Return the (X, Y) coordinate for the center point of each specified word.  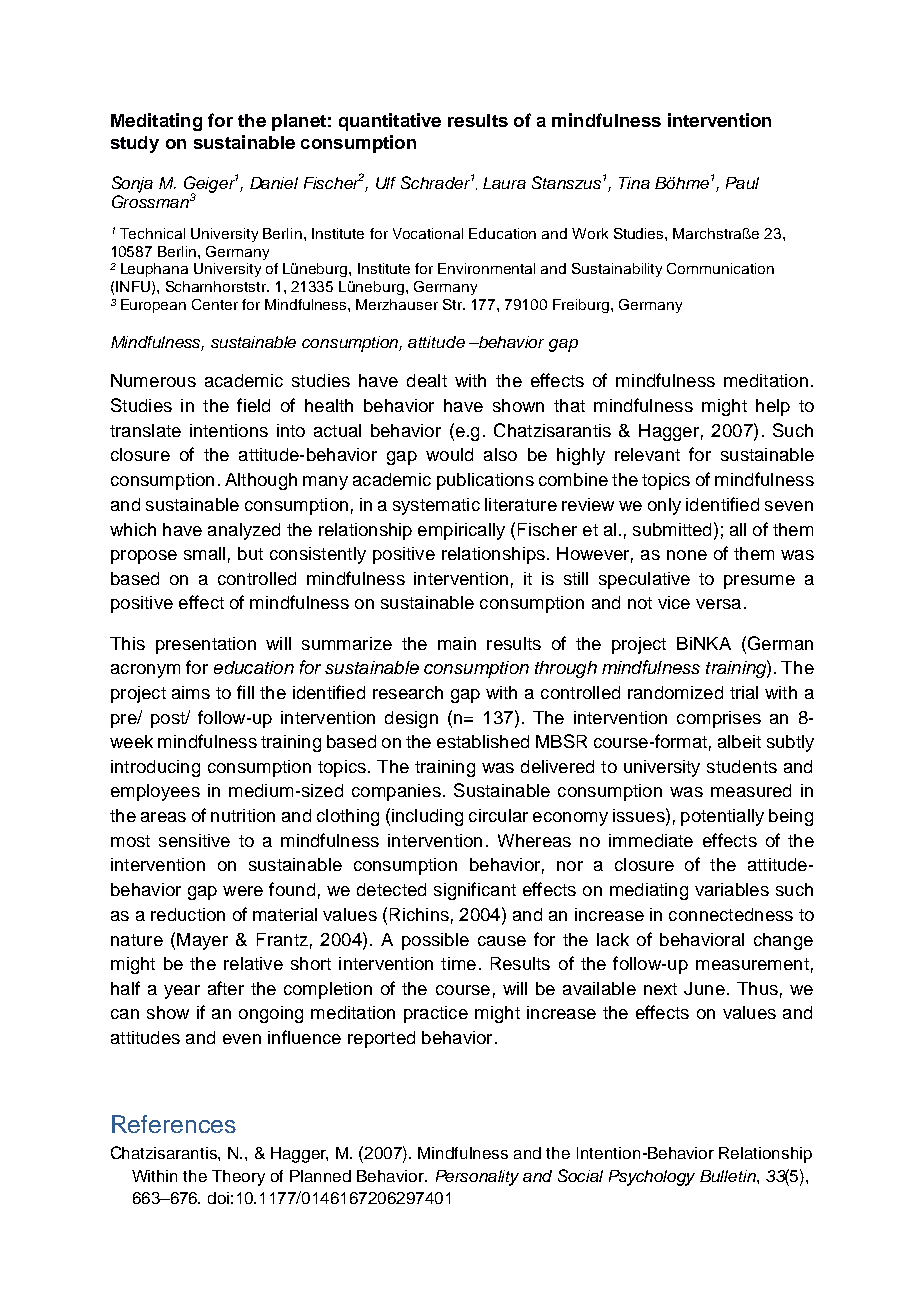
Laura (504, 183)
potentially (722, 817)
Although (261, 481)
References (174, 1124)
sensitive (194, 840)
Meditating (156, 122)
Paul (742, 183)
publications (485, 481)
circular (498, 815)
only (664, 506)
